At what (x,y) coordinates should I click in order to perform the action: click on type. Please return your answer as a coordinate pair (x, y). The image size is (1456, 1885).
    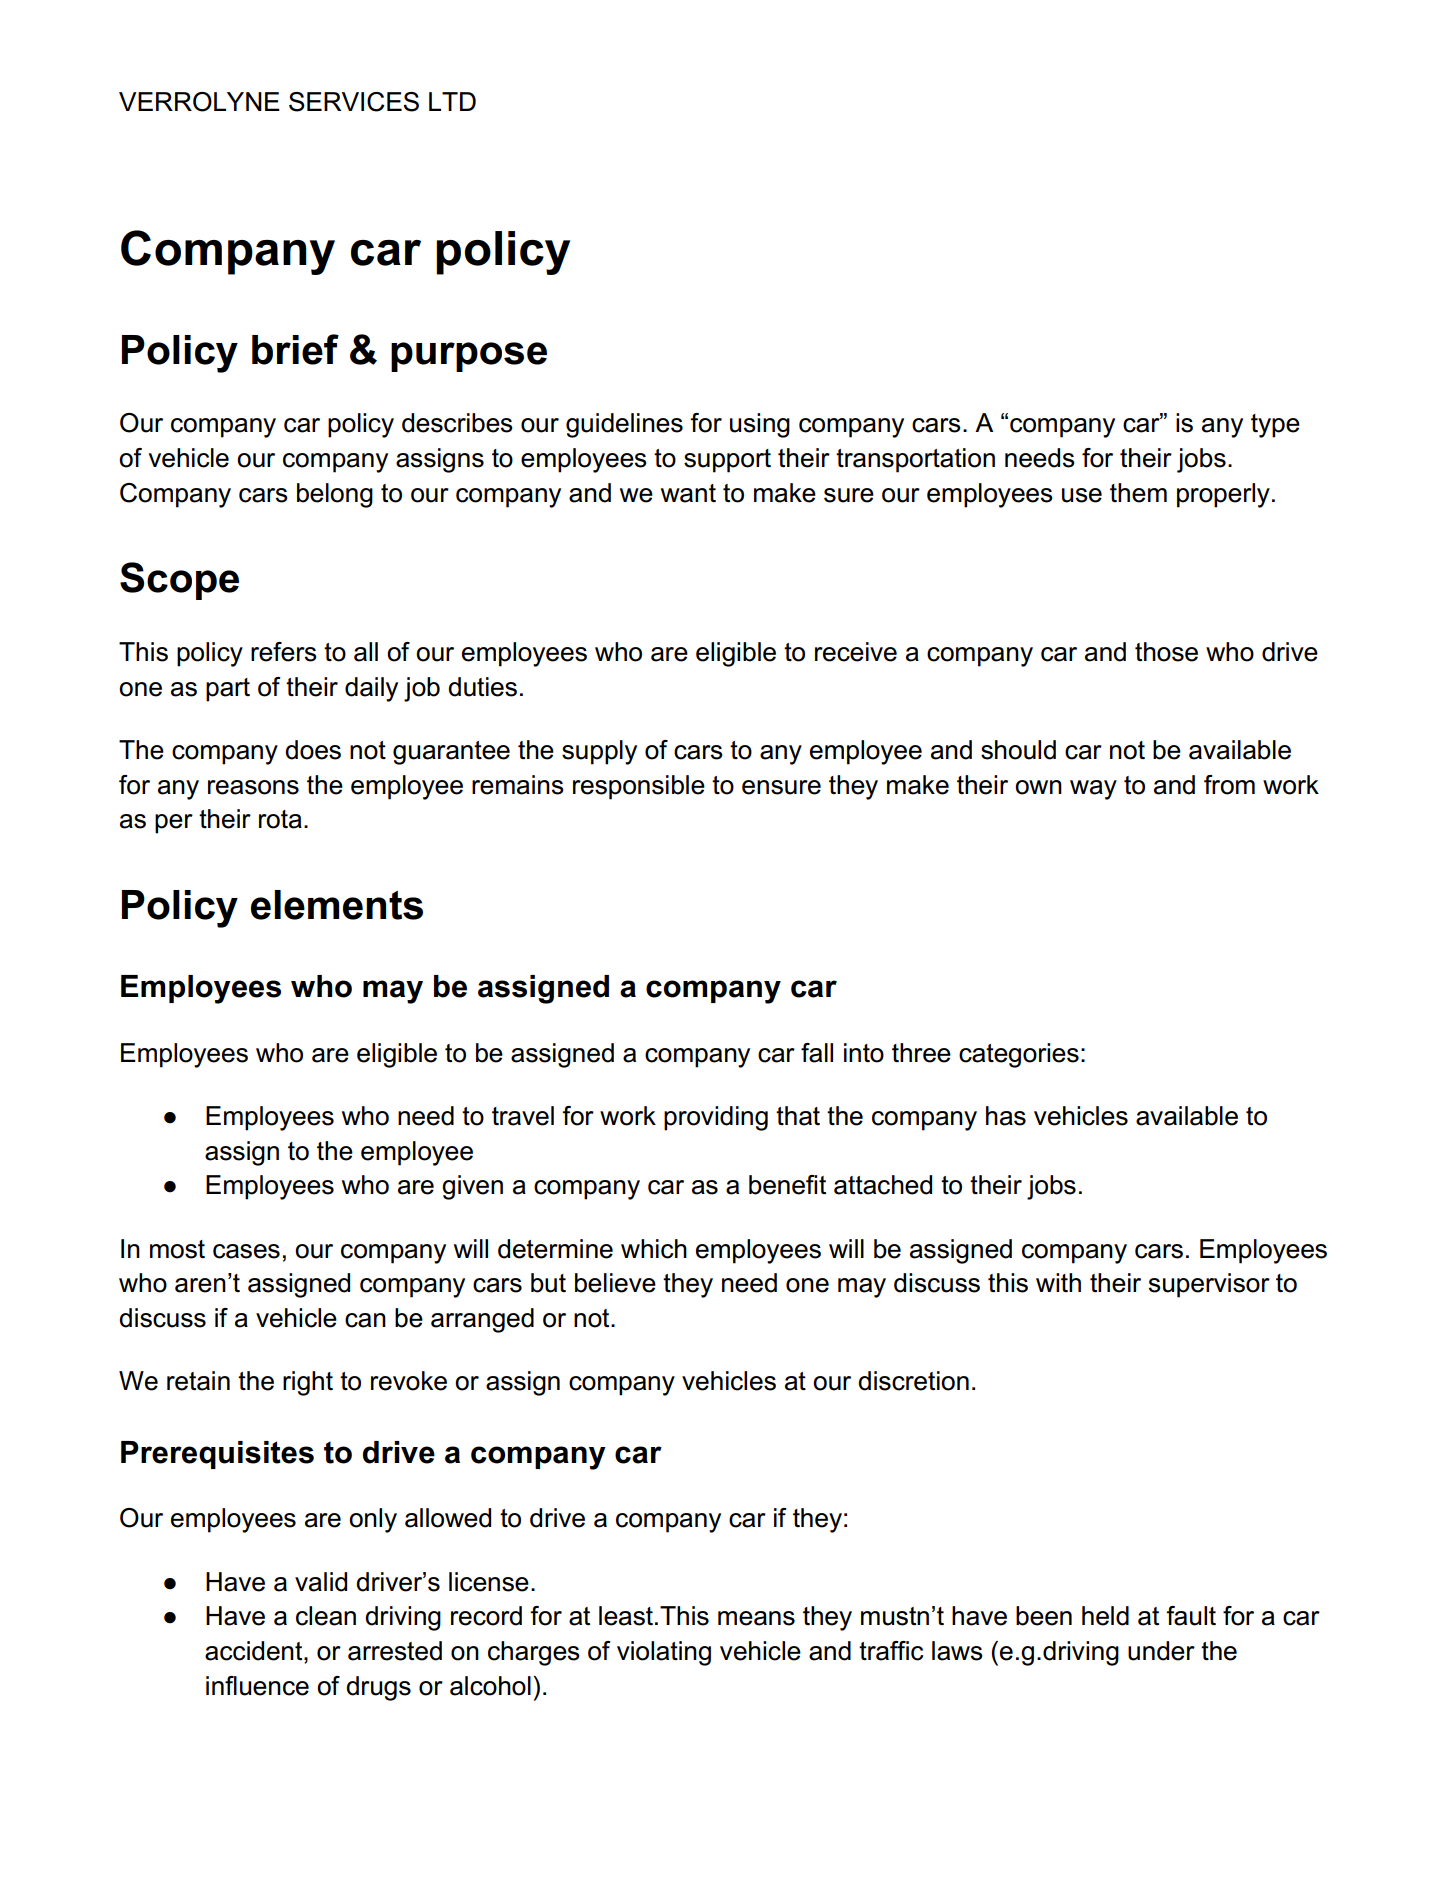
    Looking at the image, I should click on (1275, 426).
